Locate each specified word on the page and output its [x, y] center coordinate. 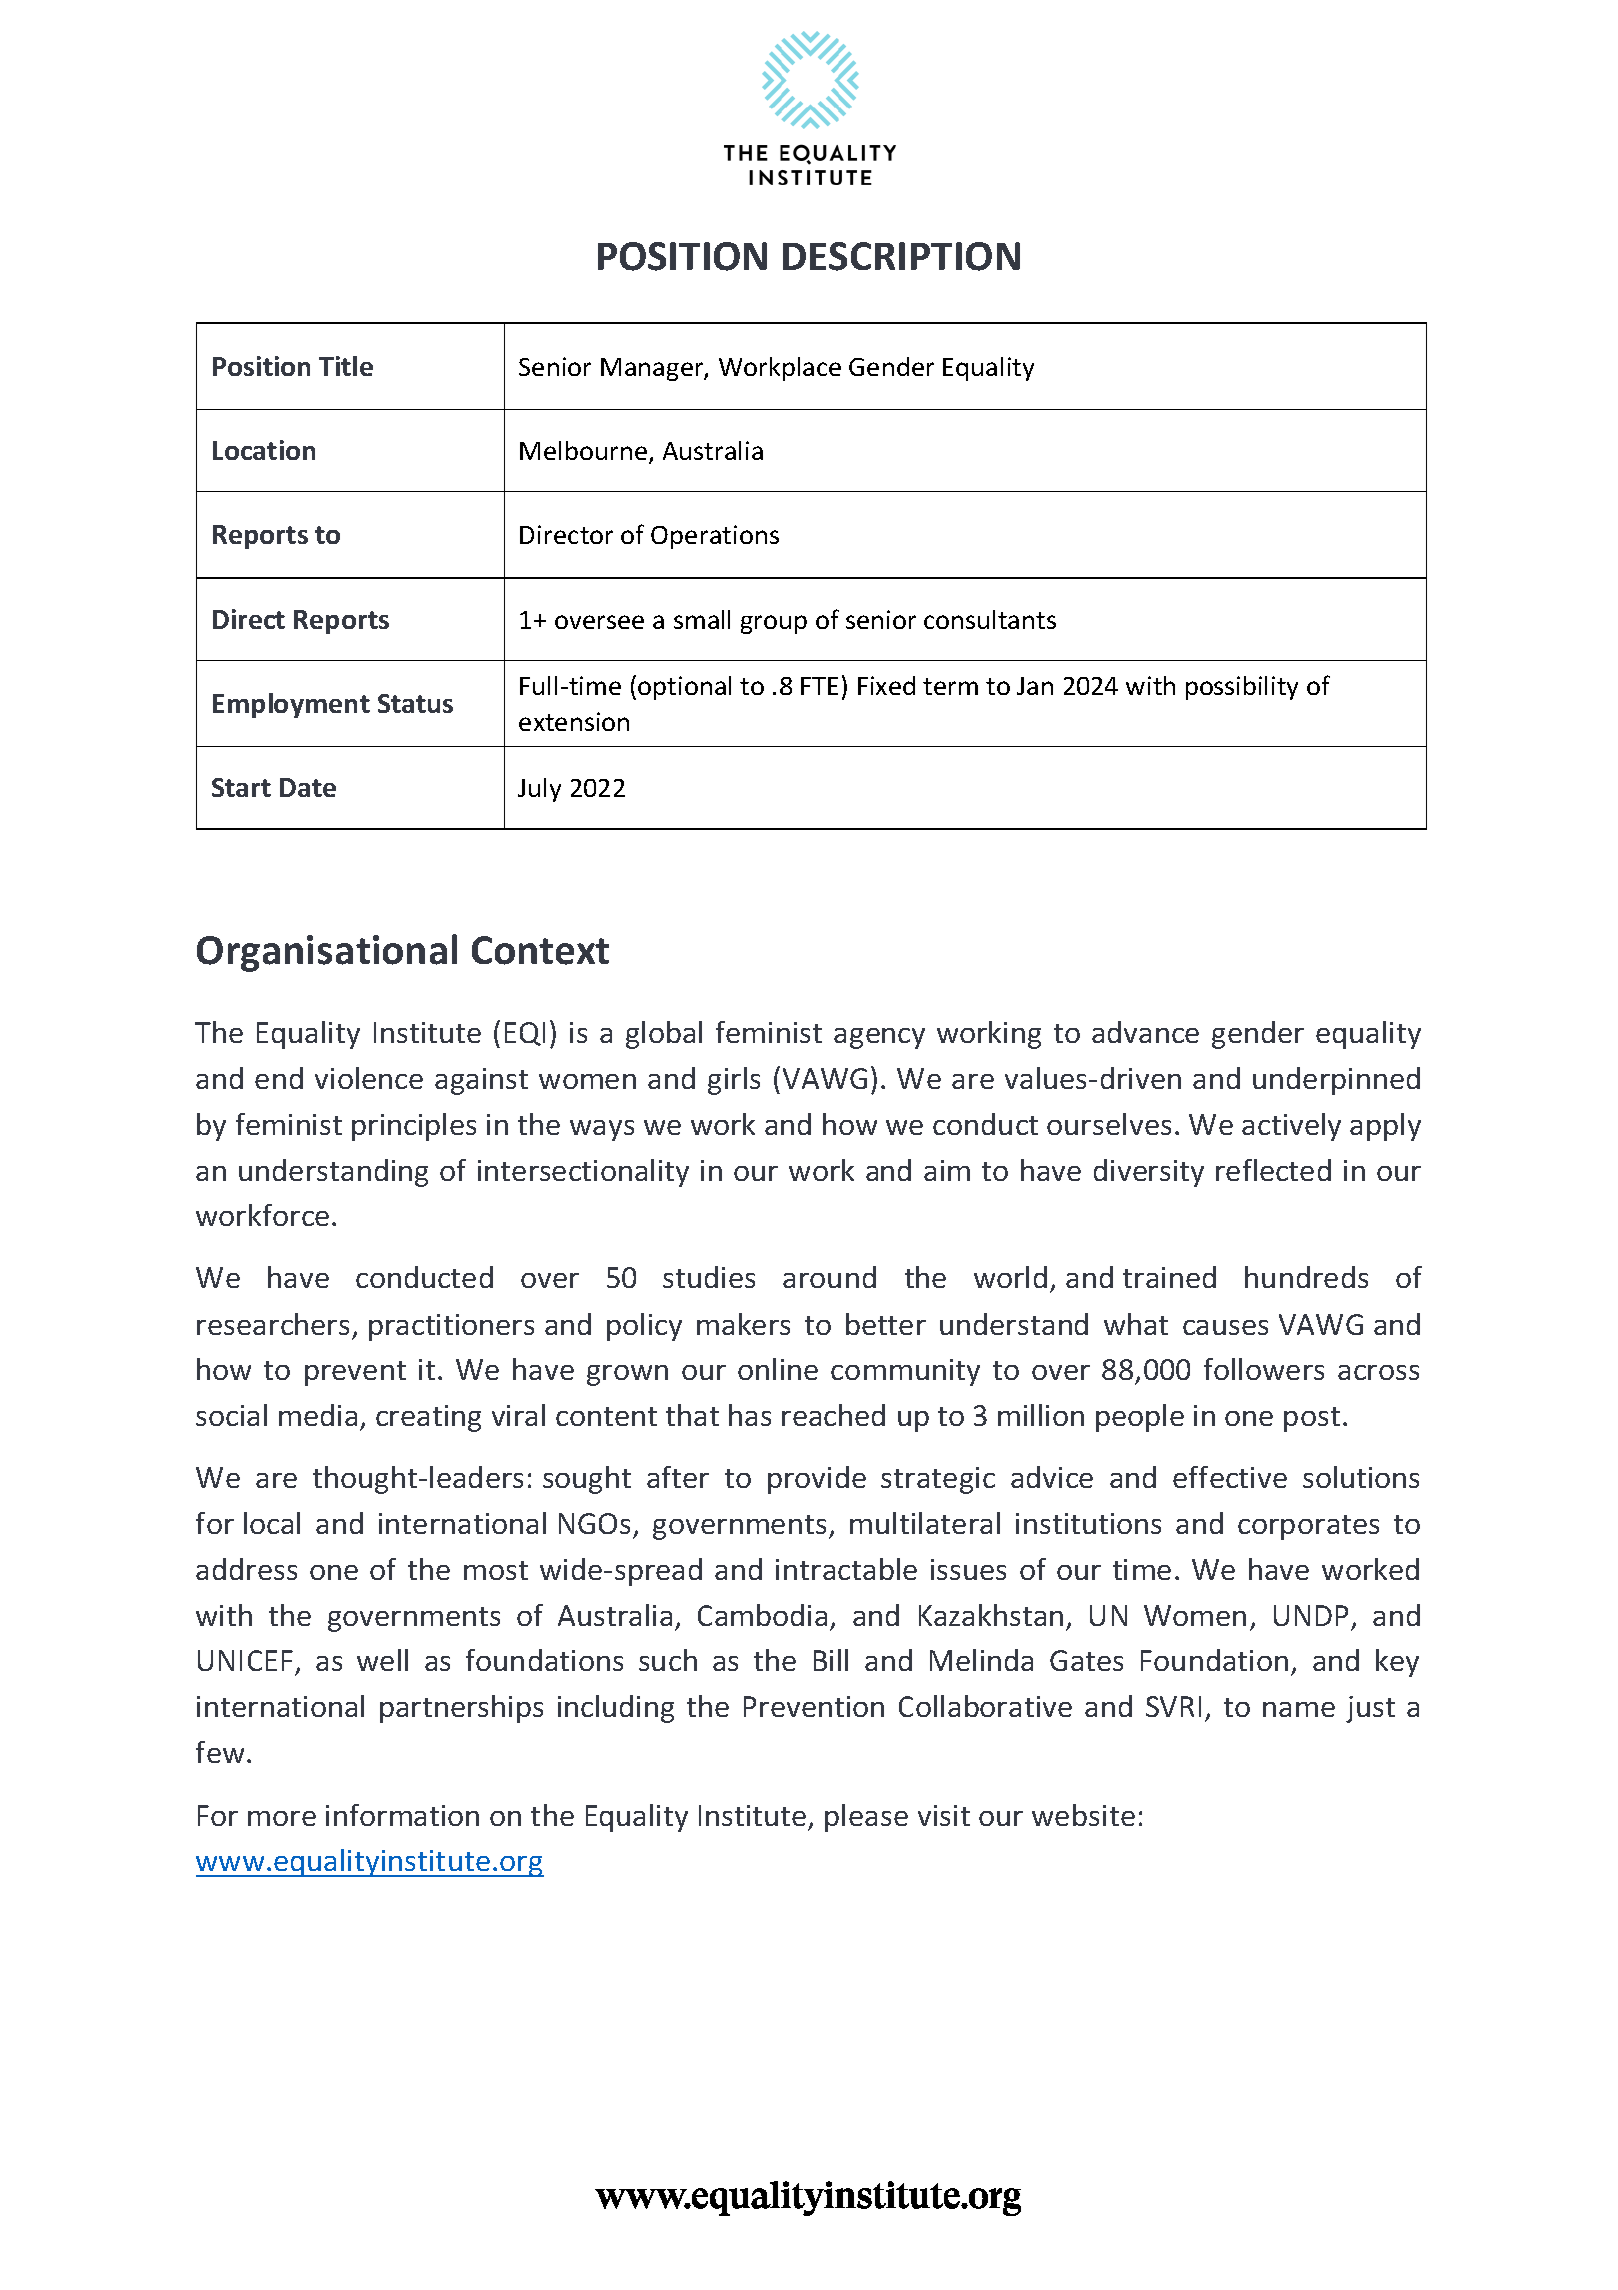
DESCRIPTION [901, 256]
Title [346, 366]
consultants [990, 619]
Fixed [886, 685]
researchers [273, 1324]
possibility [1242, 688]
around [829, 1277]
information [402, 1815]
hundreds [1306, 1277]
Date [308, 787]
